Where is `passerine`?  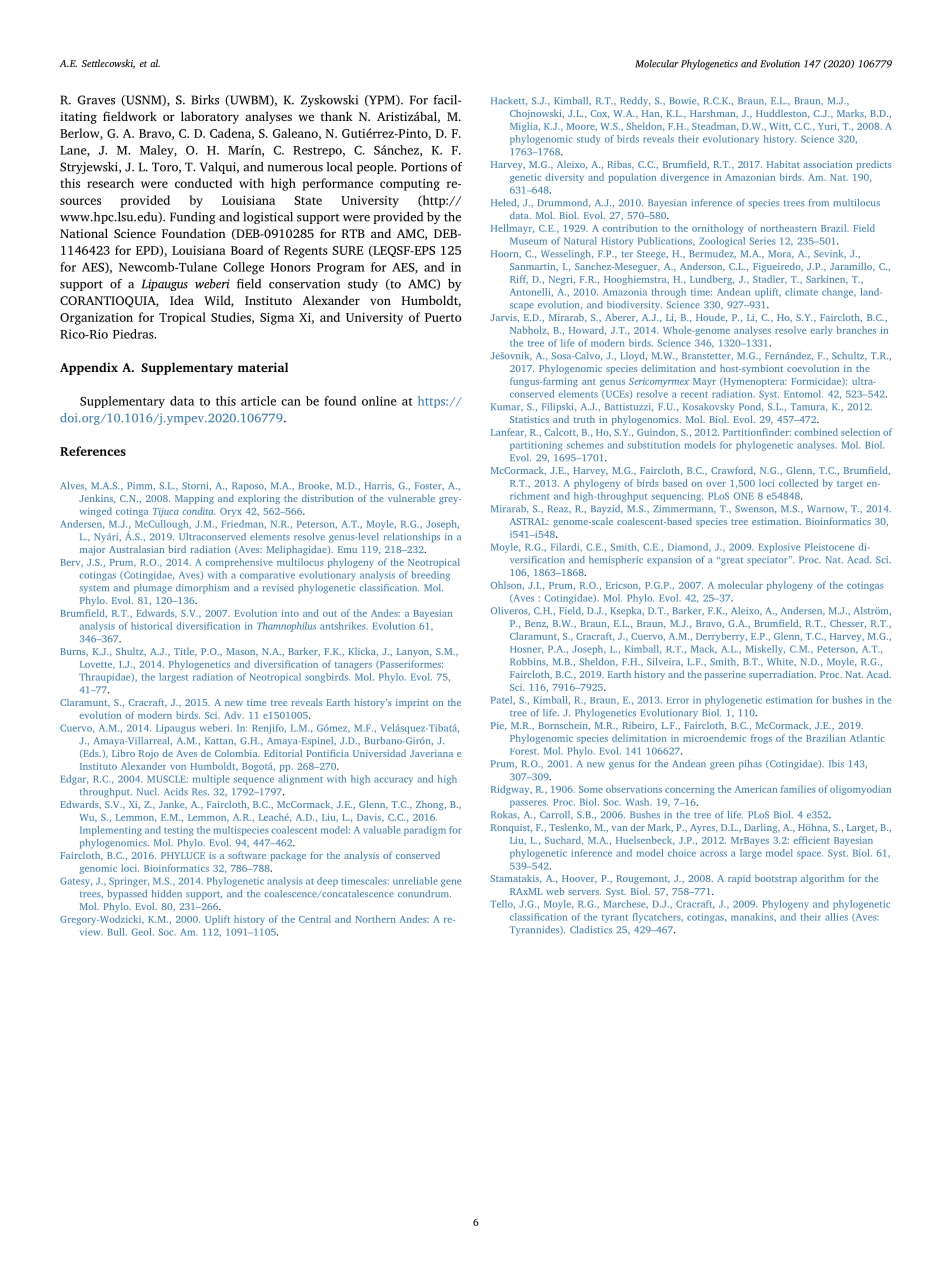
passerine is located at coordinates (725, 675).
